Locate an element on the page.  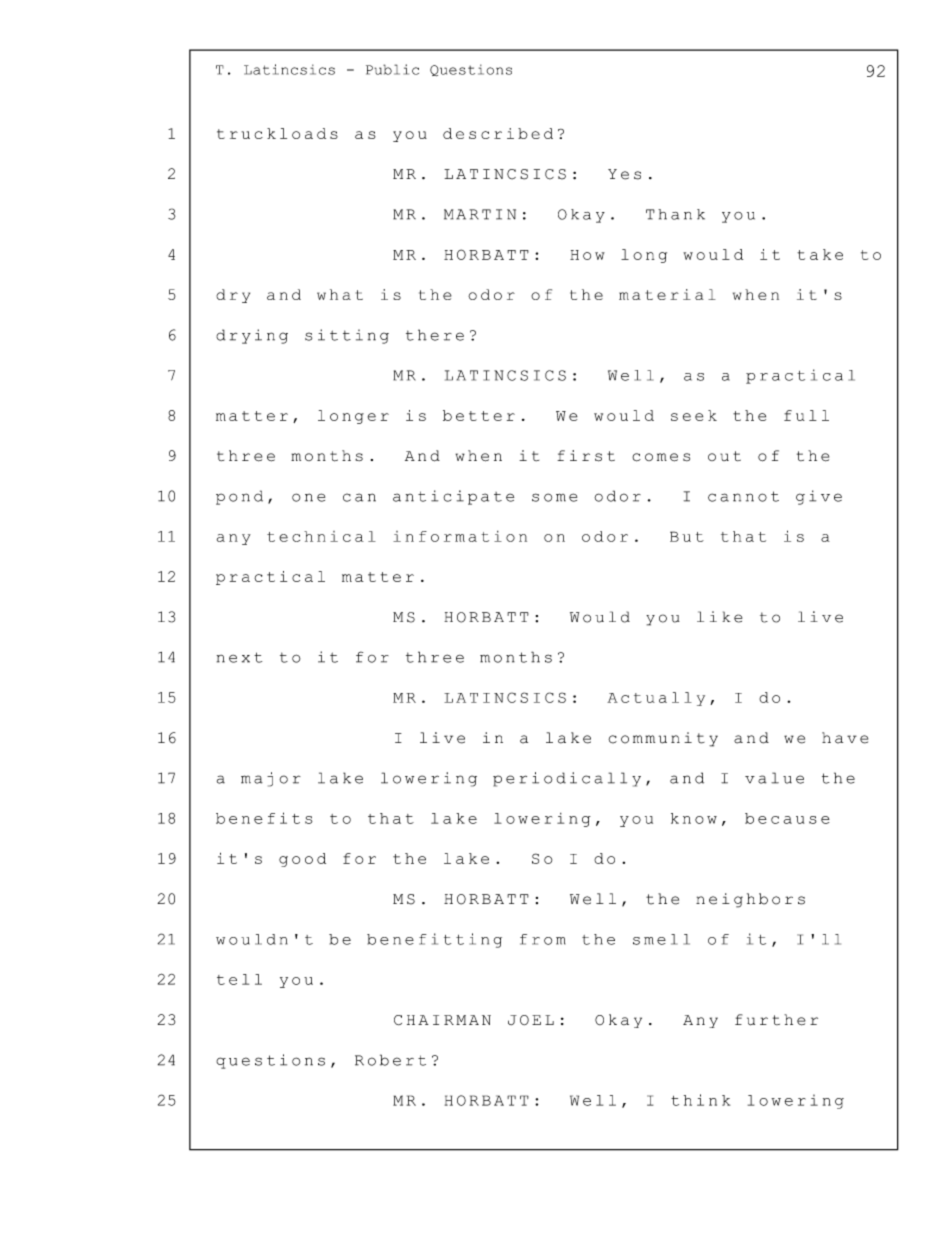
periodically is located at coordinates (567, 779).
